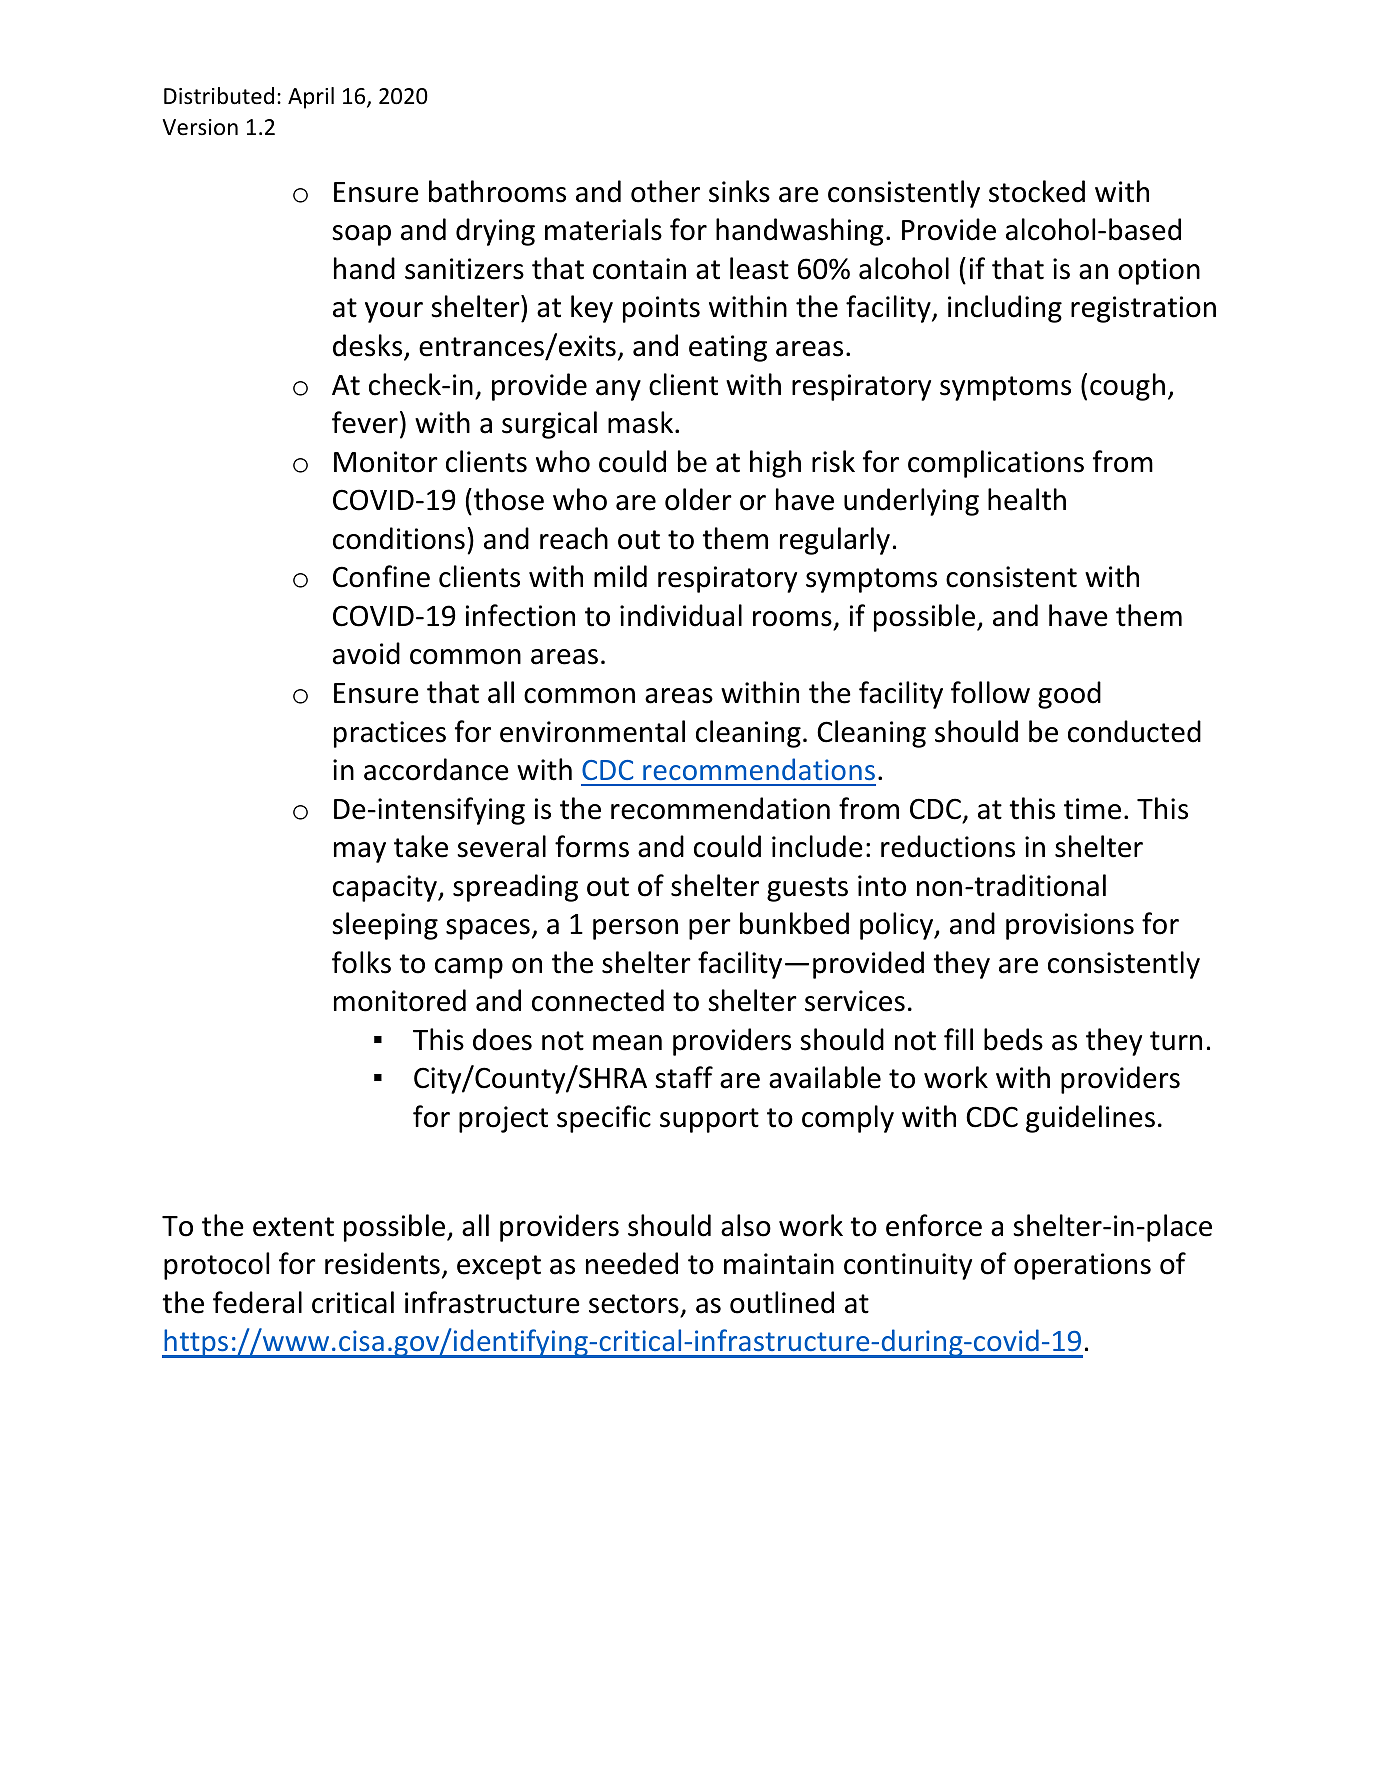 The height and width of the document is (1787, 1381). What do you see at coordinates (360, 852) in the document?
I see `may` at bounding box center [360, 852].
